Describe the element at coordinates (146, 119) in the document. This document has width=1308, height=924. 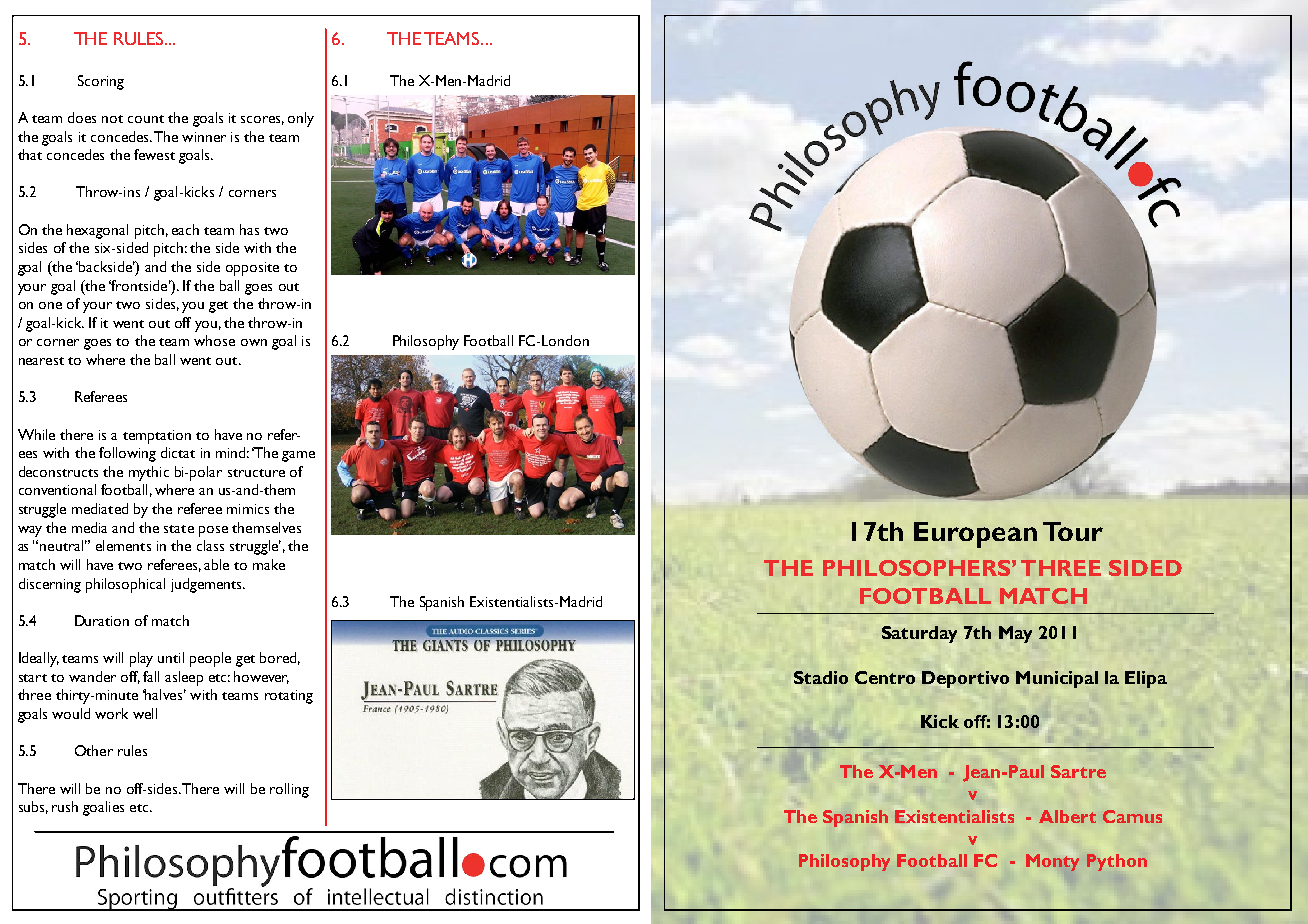
I see `count` at that location.
